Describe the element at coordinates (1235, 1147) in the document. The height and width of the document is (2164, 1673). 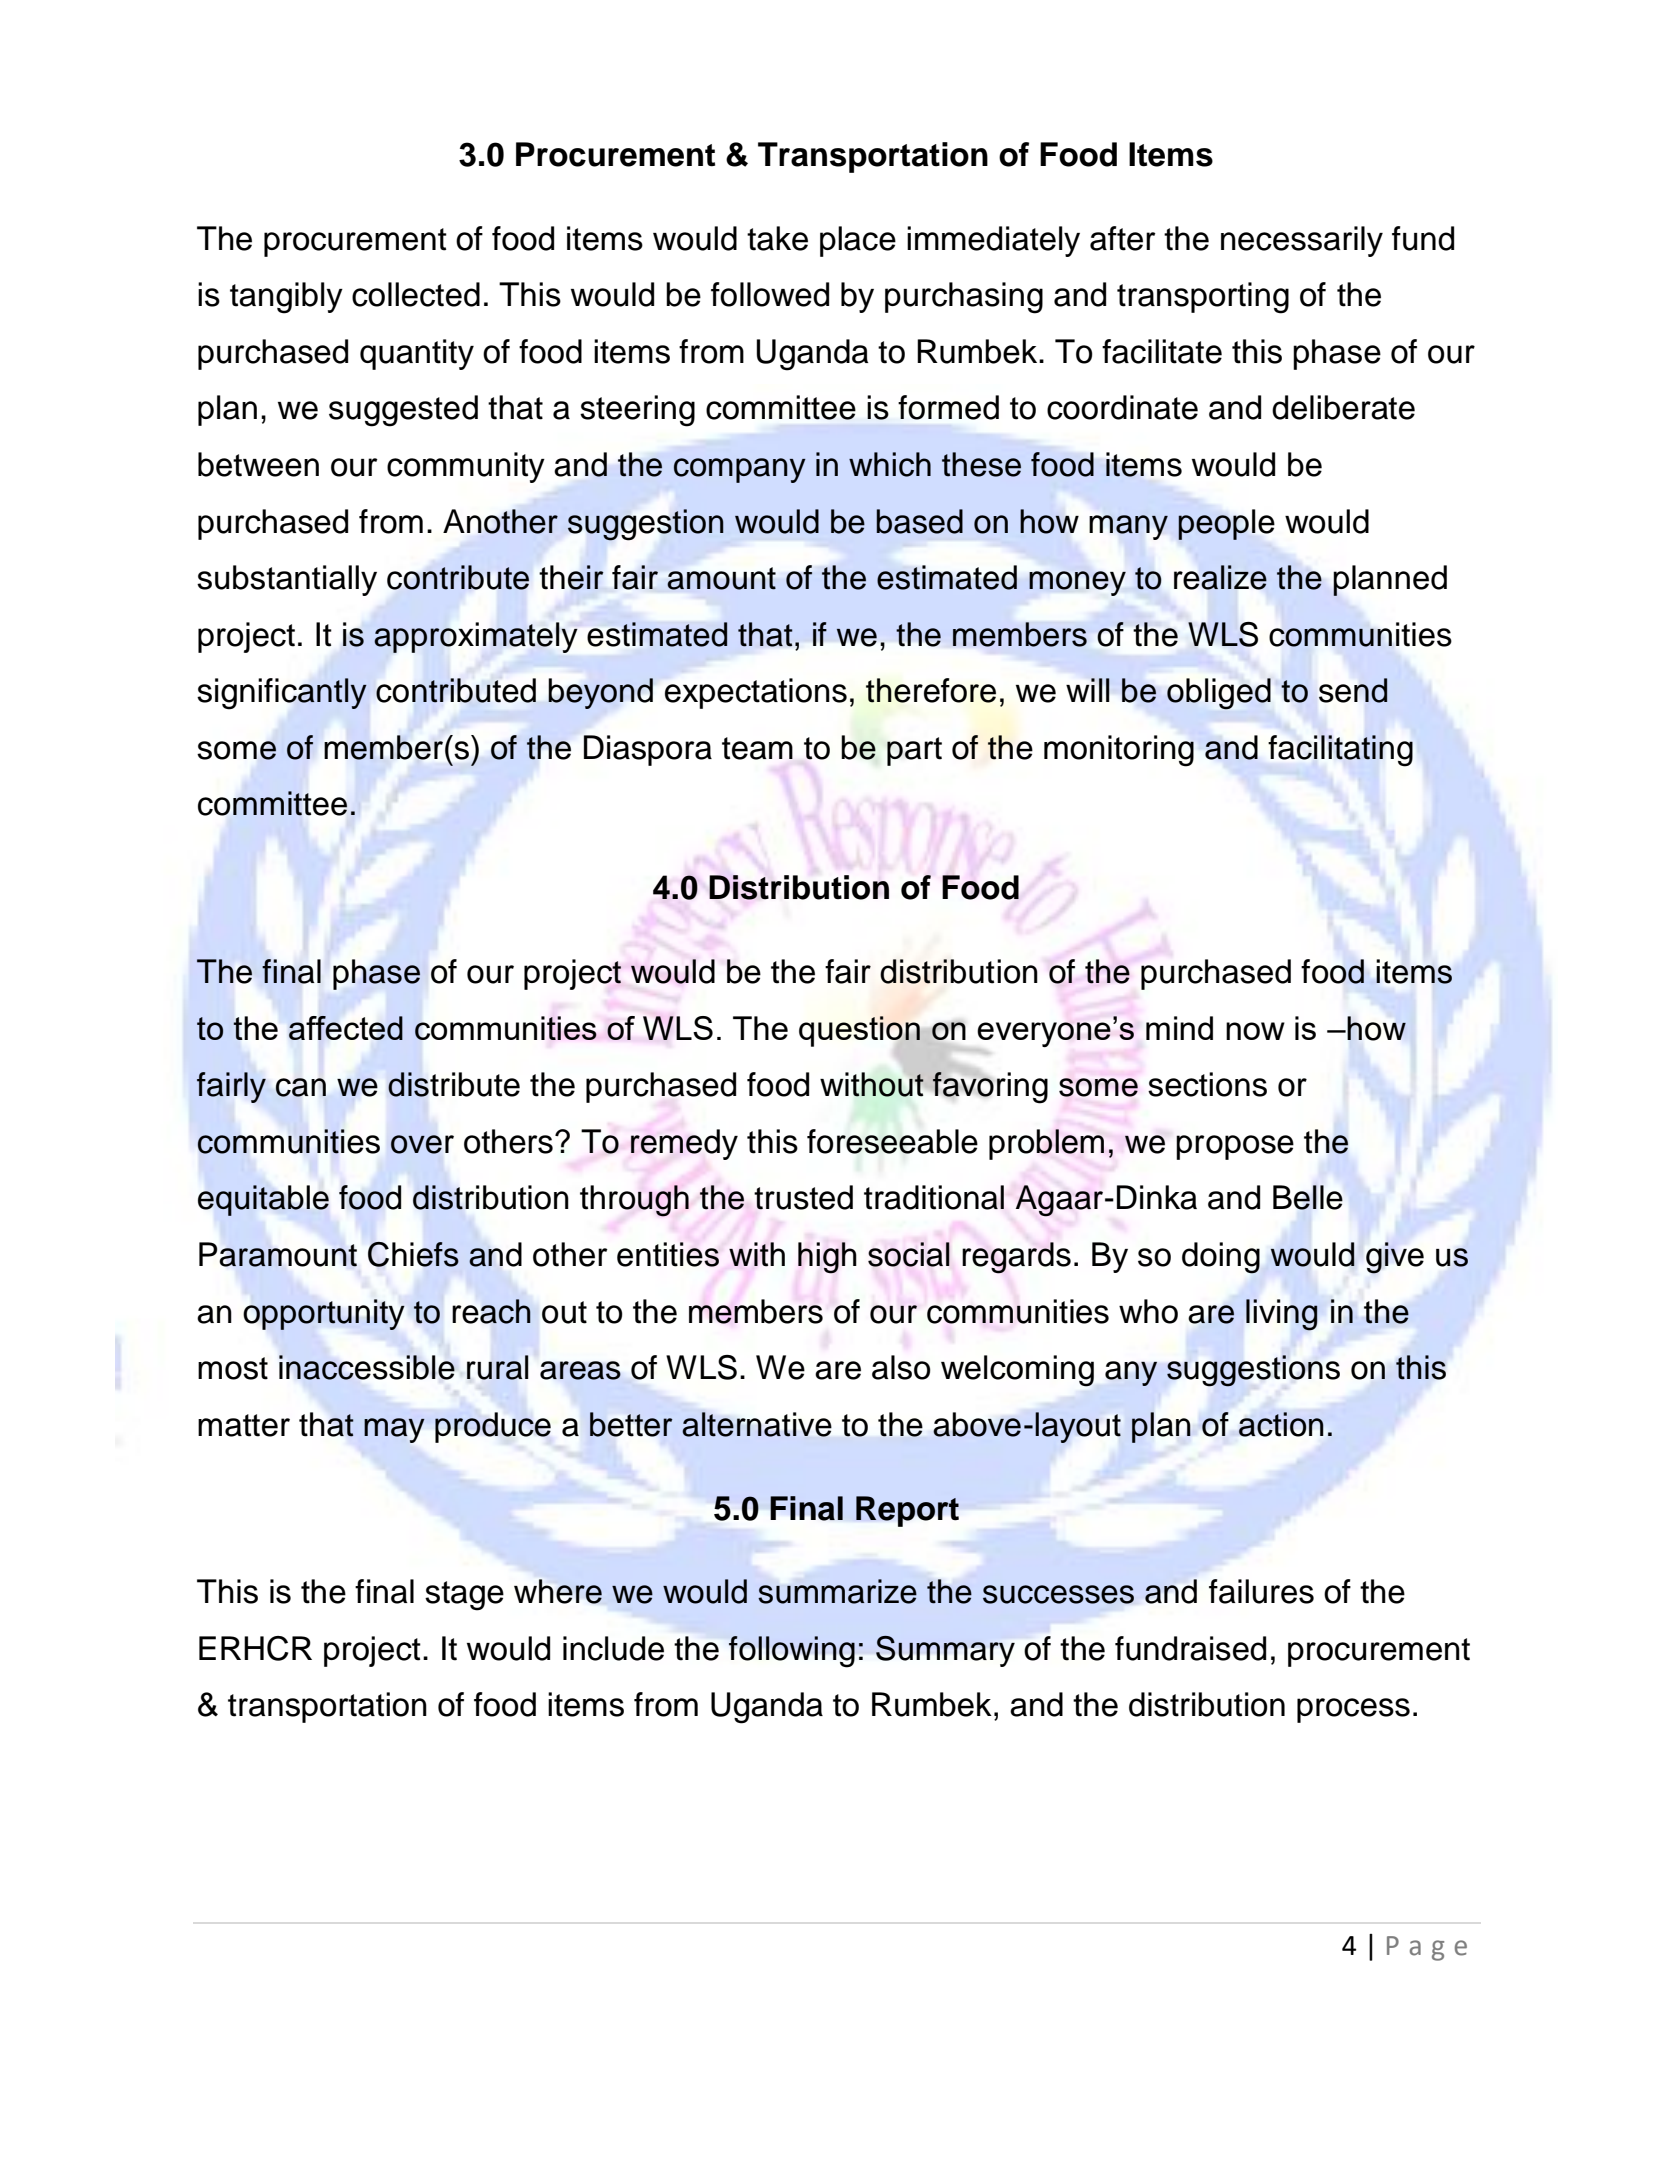
I see `propose` at that location.
